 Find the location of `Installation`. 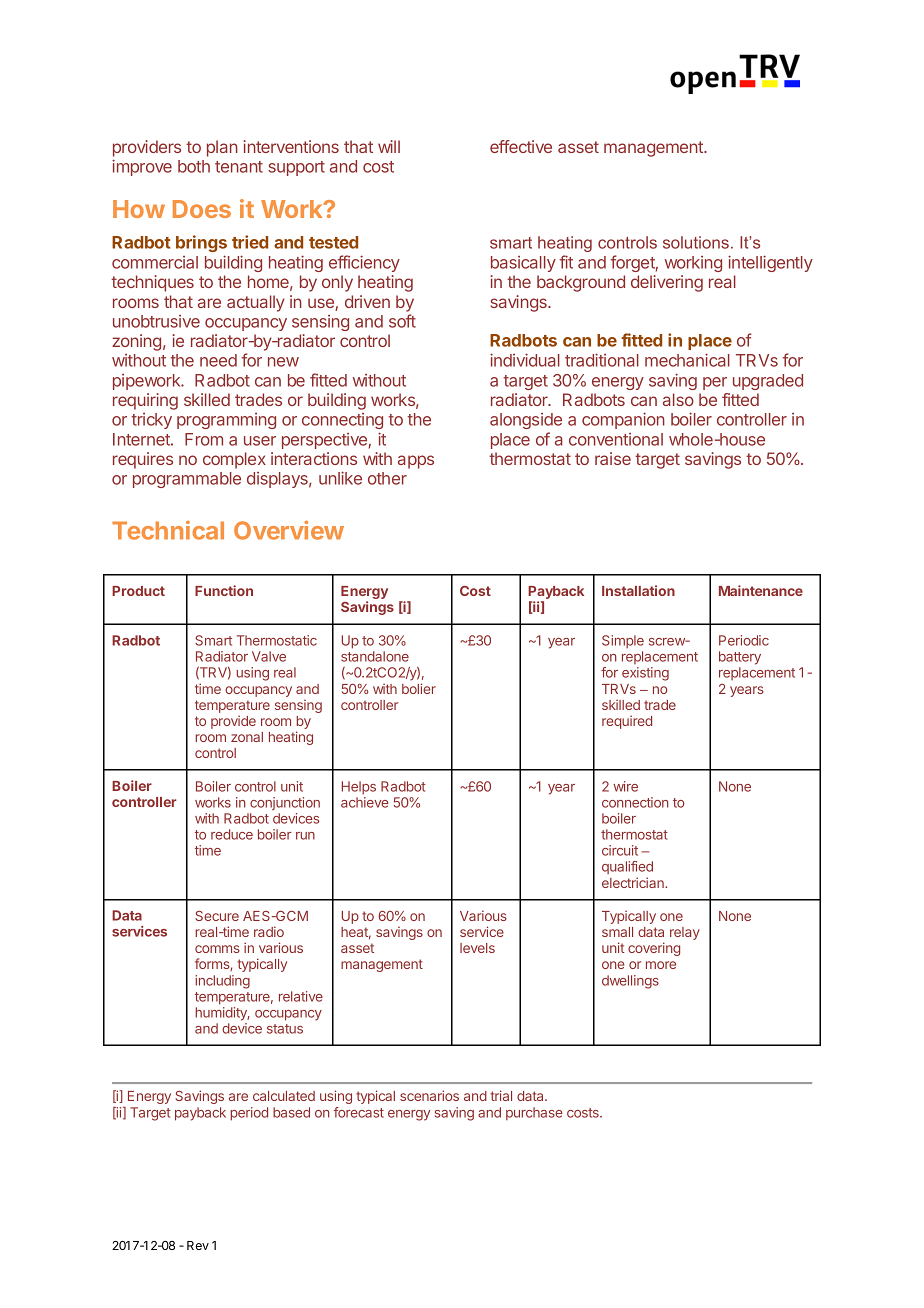

Installation is located at coordinates (638, 590).
